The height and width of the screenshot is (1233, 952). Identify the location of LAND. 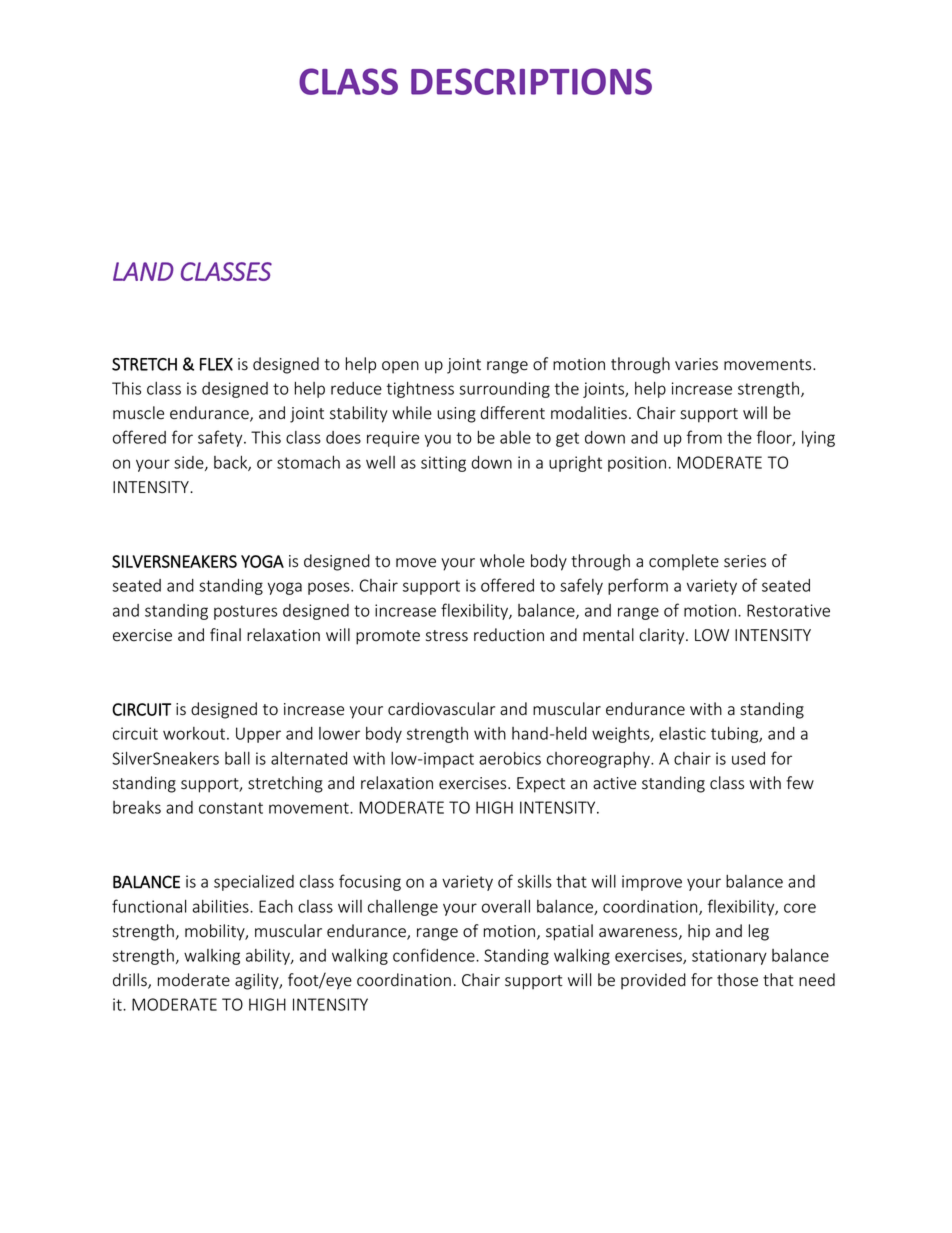
(143, 271).
